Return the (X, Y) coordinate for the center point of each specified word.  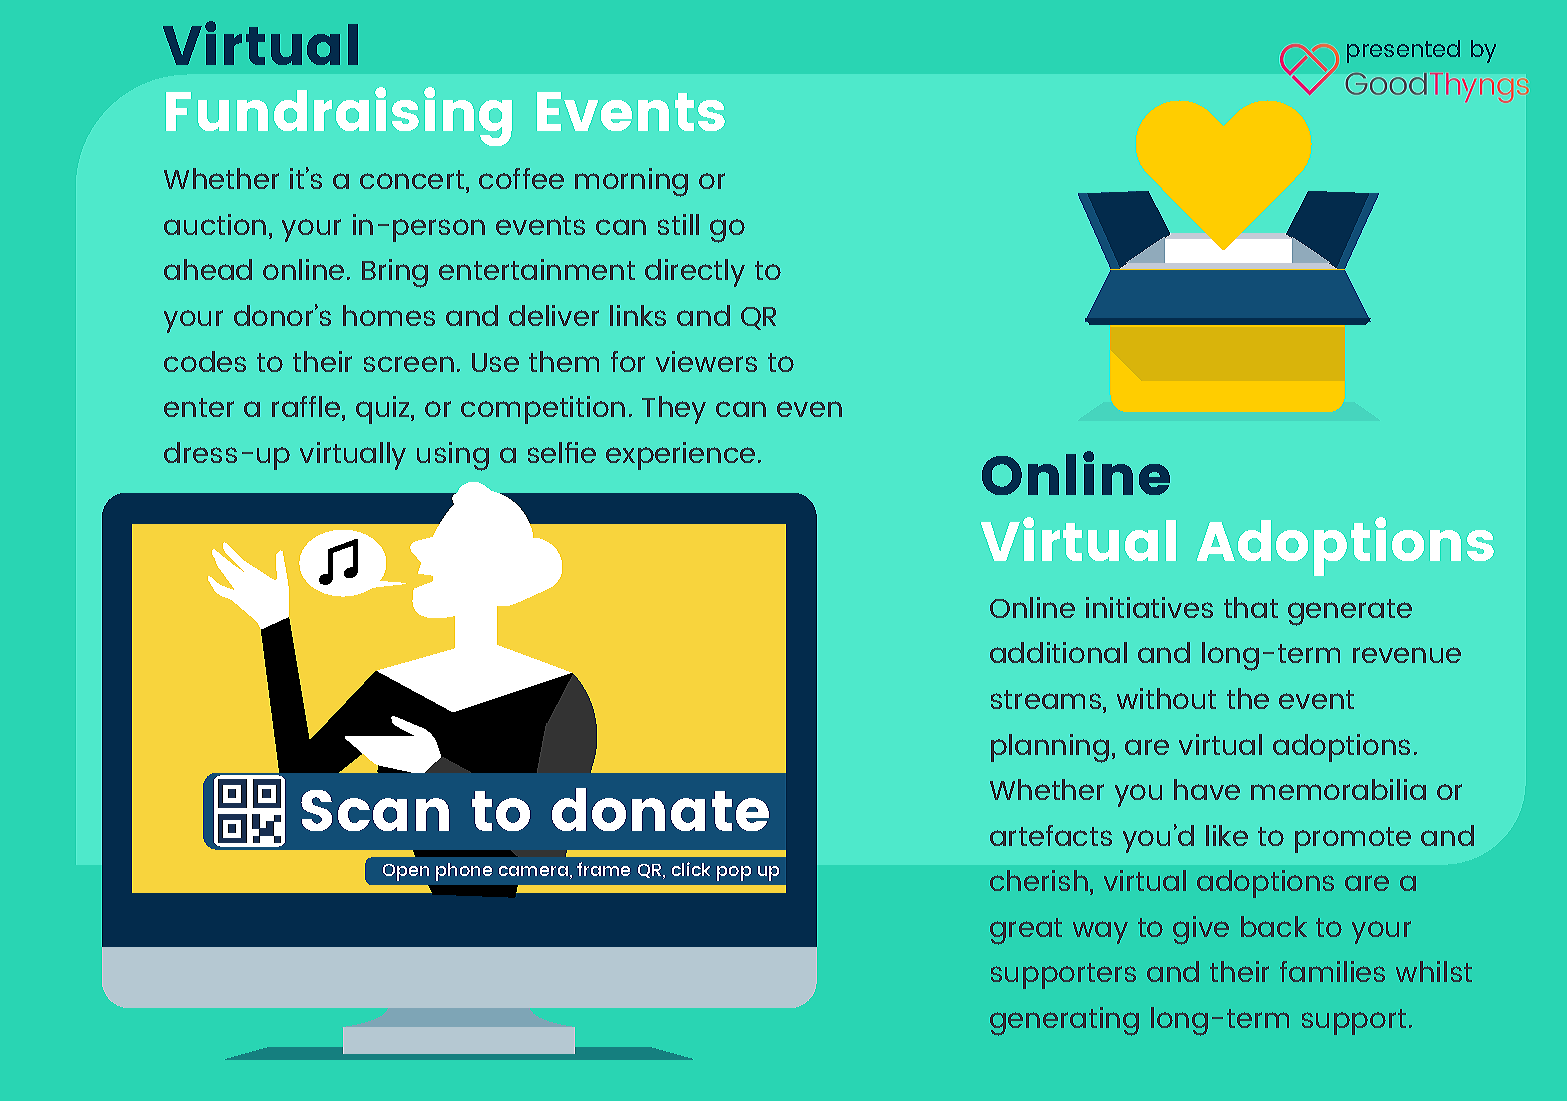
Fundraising (339, 116)
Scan (375, 810)
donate (660, 809)
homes (389, 315)
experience (680, 456)
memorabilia (1338, 789)
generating (1064, 1021)
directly (695, 273)
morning (631, 182)
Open (406, 872)
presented (1403, 51)
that (1251, 607)
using (453, 456)
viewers (706, 361)
